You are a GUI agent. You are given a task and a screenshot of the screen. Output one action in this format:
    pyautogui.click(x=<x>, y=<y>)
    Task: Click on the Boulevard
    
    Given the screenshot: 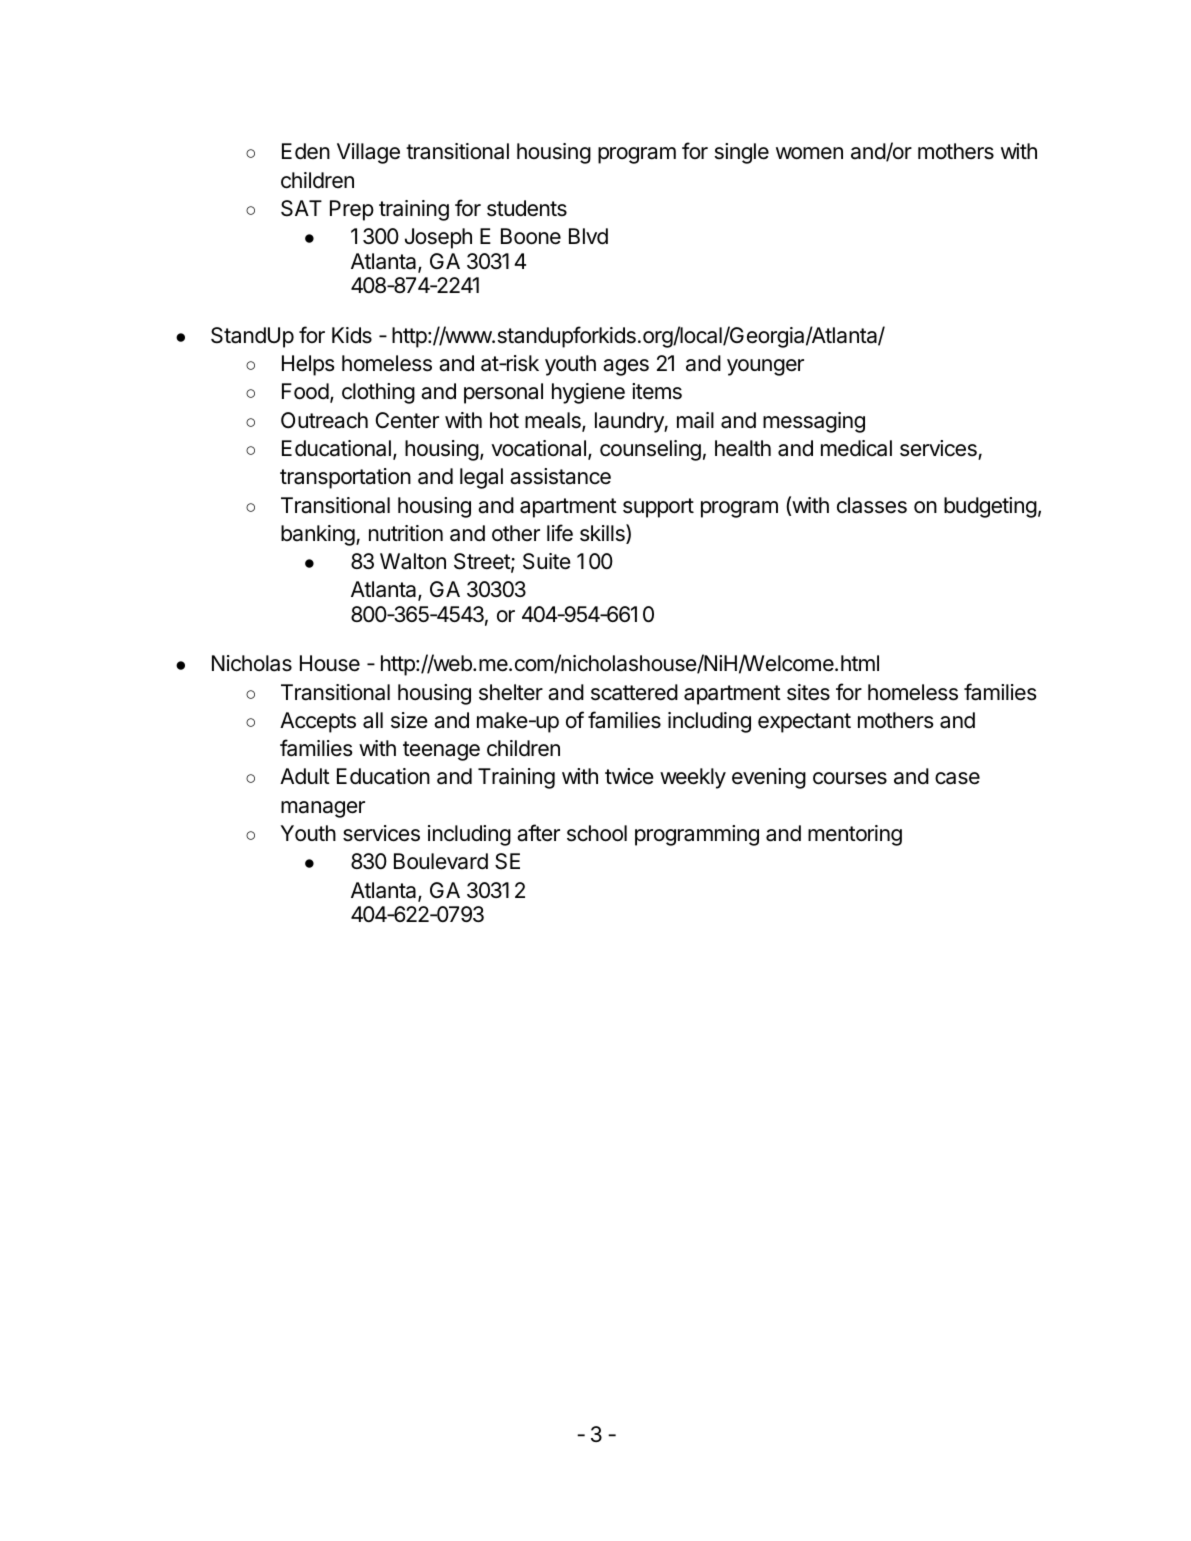 What is the action you would take?
    pyautogui.click(x=441, y=861)
